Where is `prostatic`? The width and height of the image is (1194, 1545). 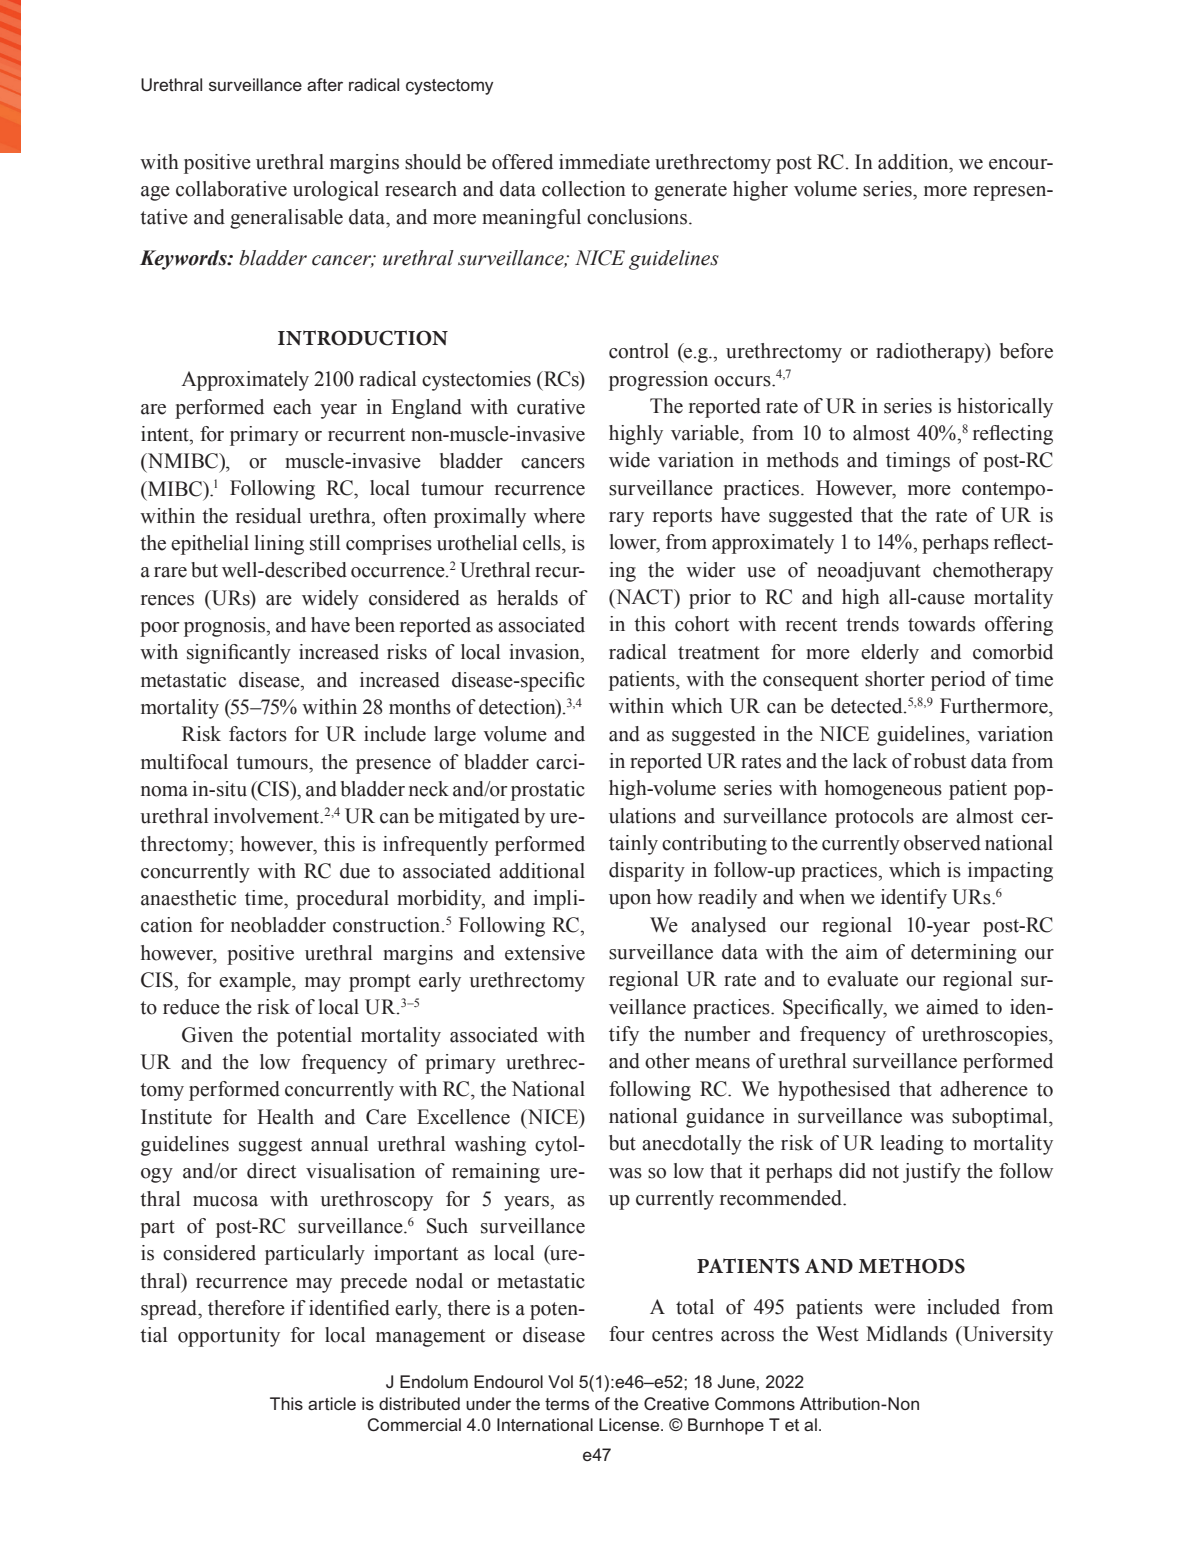
prostatic is located at coordinates (548, 791).
